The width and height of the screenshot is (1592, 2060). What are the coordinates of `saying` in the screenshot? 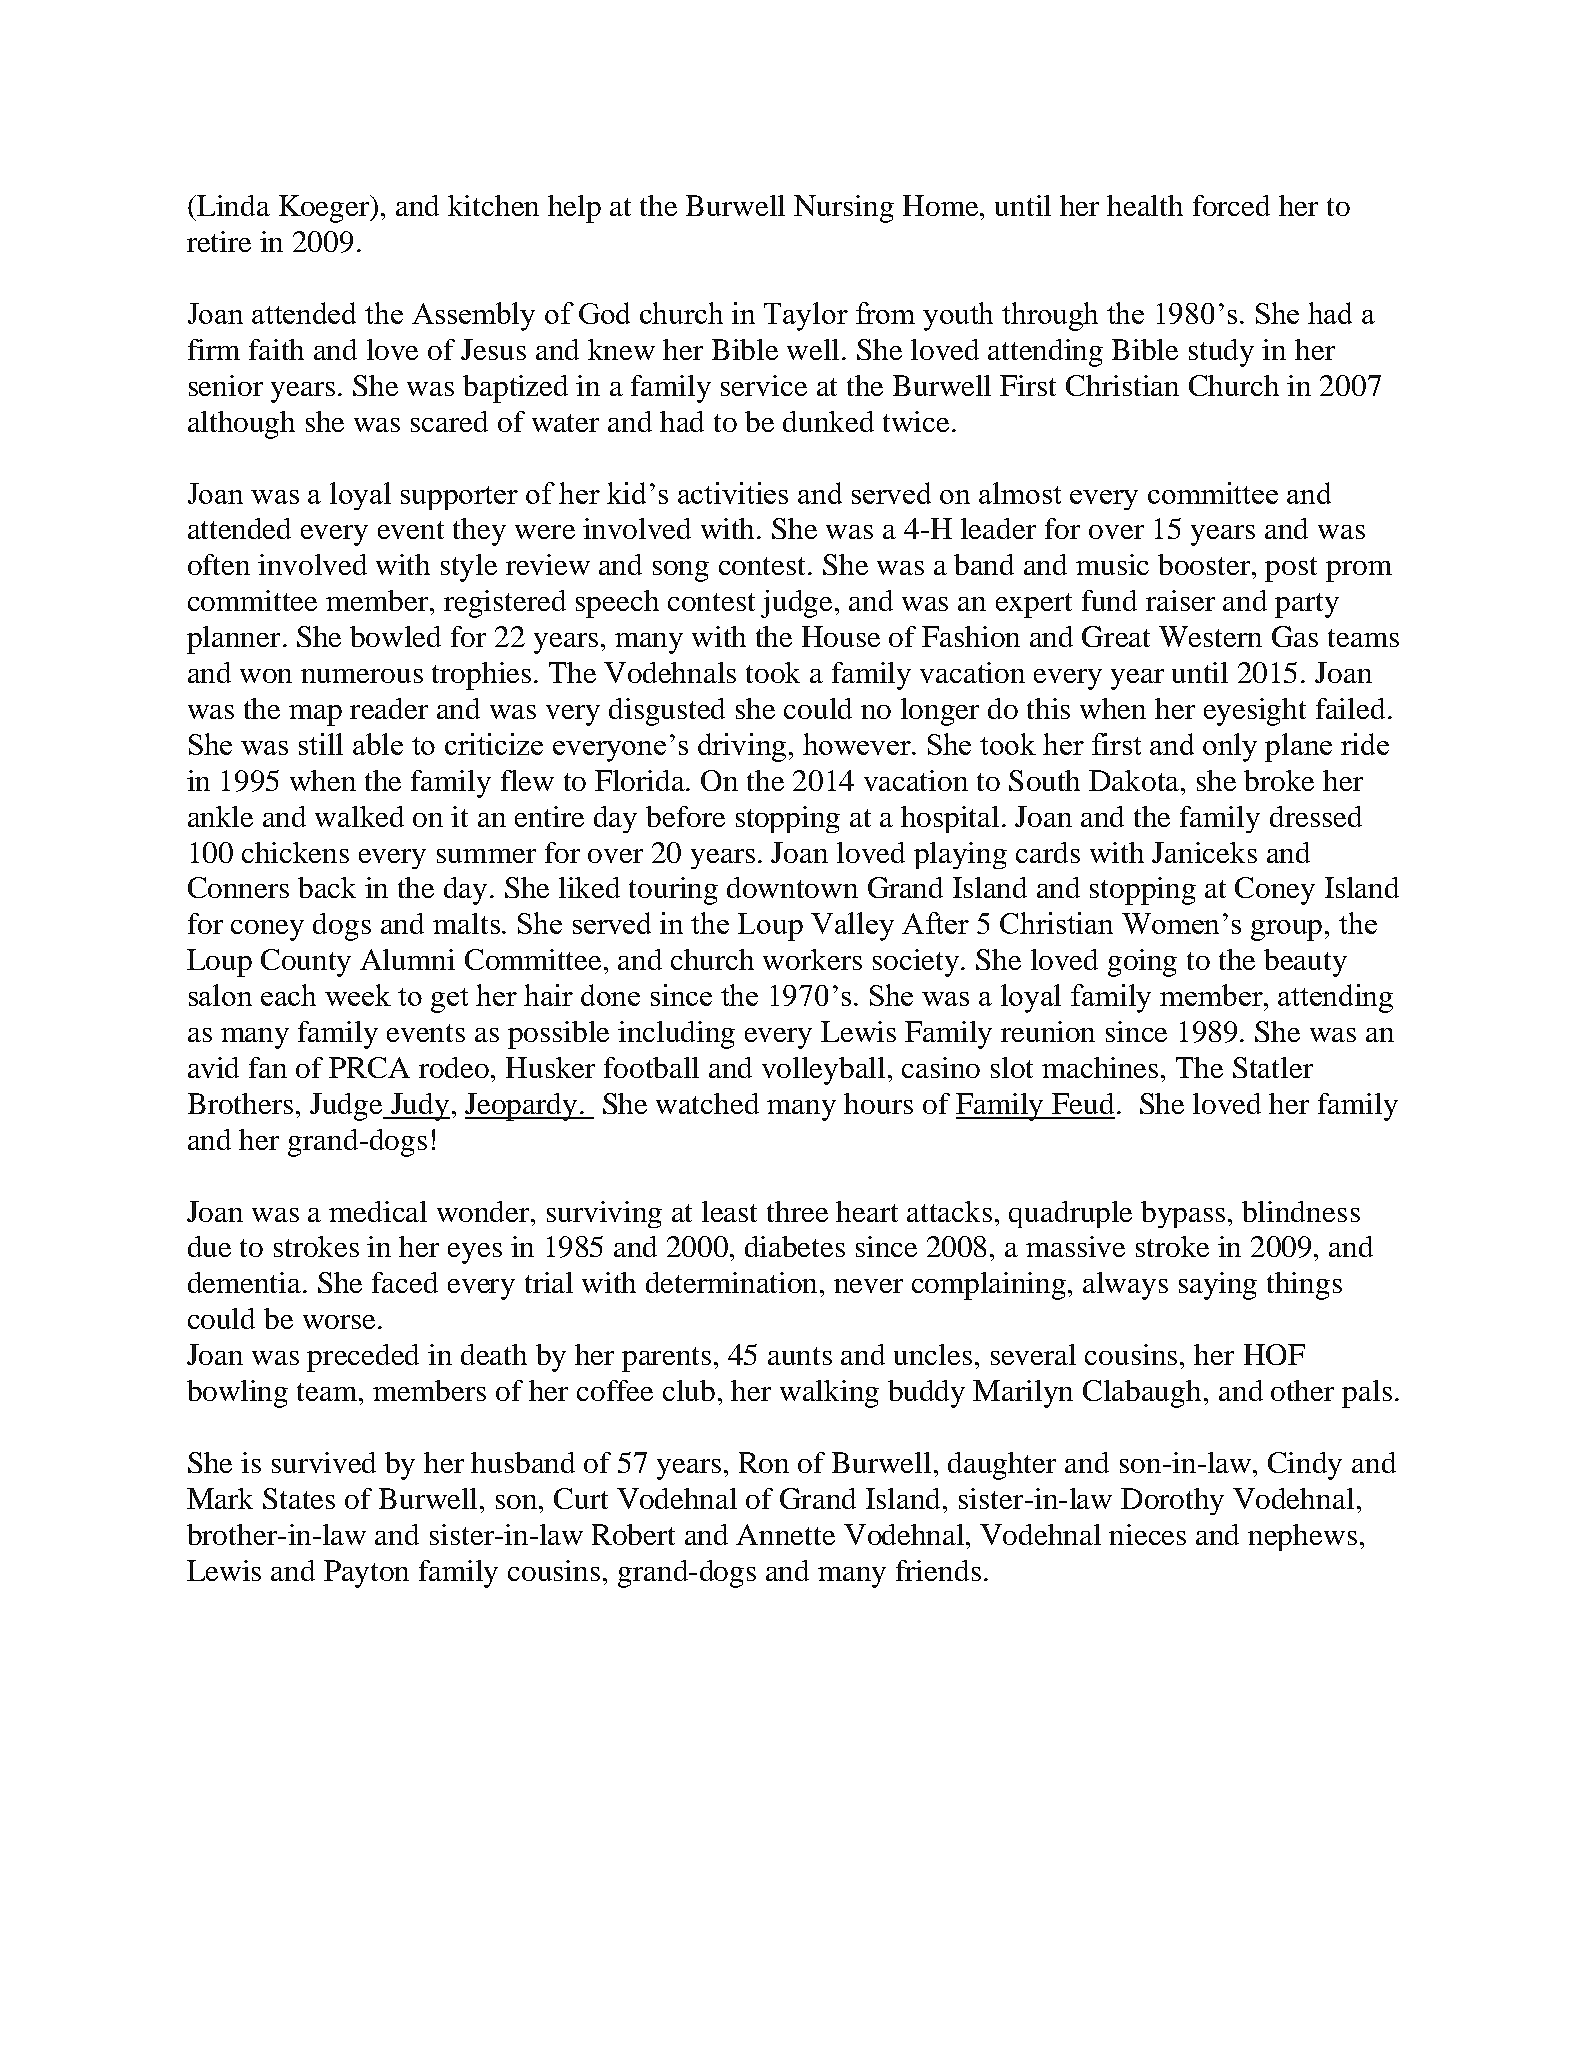 It's located at (1218, 1286).
